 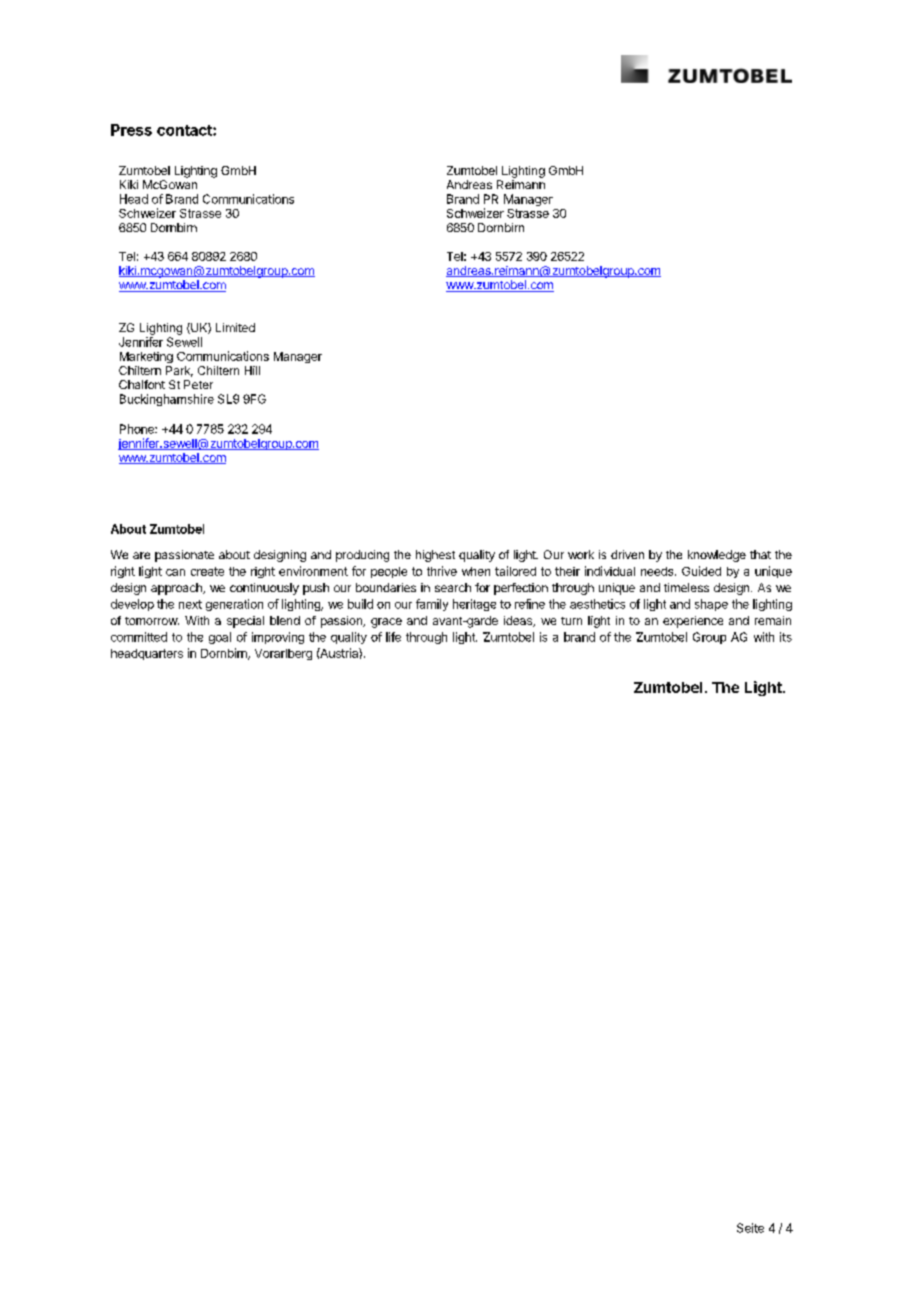 I want to click on highest, so click(x=435, y=556).
